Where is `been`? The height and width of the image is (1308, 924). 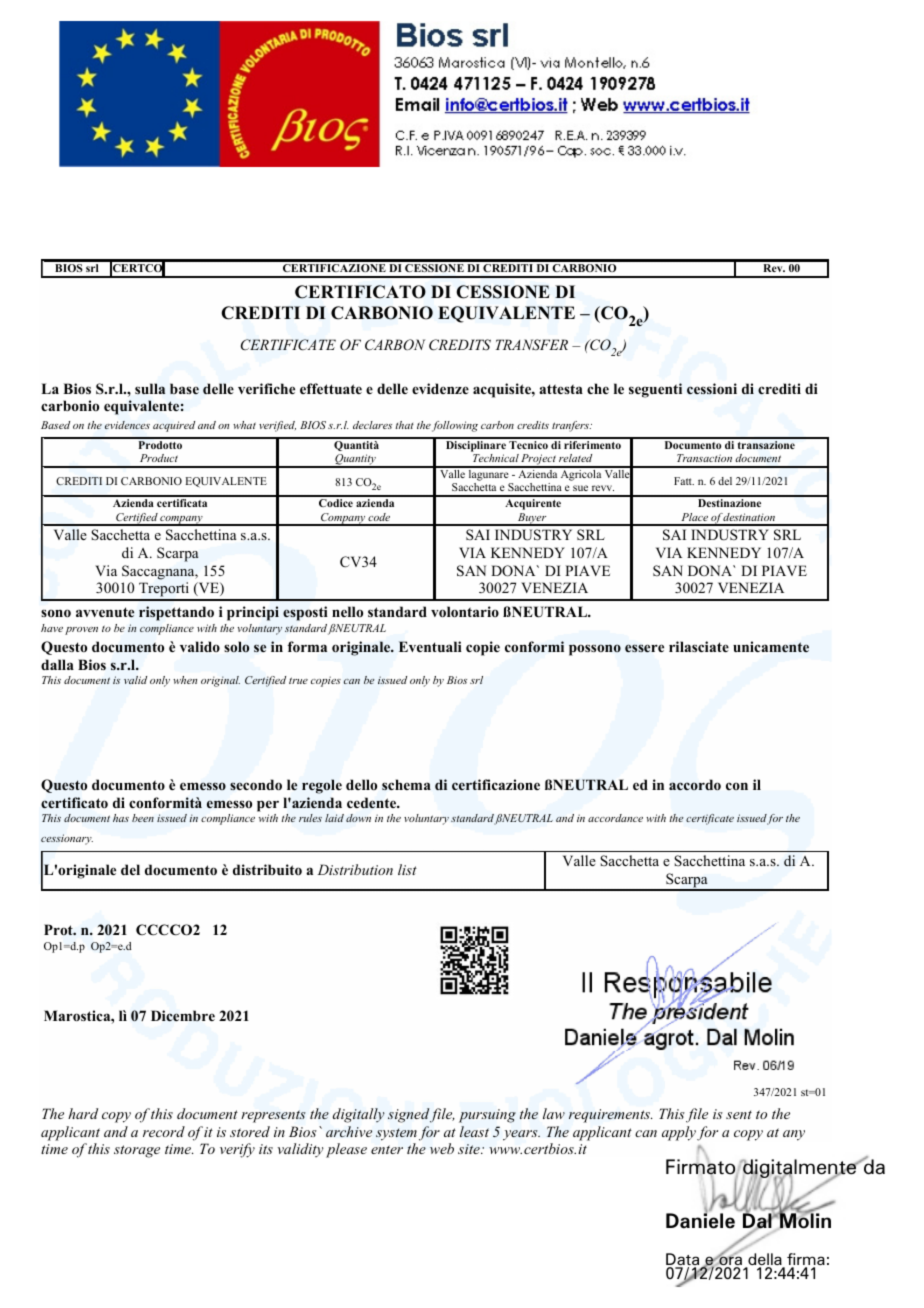 been is located at coordinates (143, 818).
